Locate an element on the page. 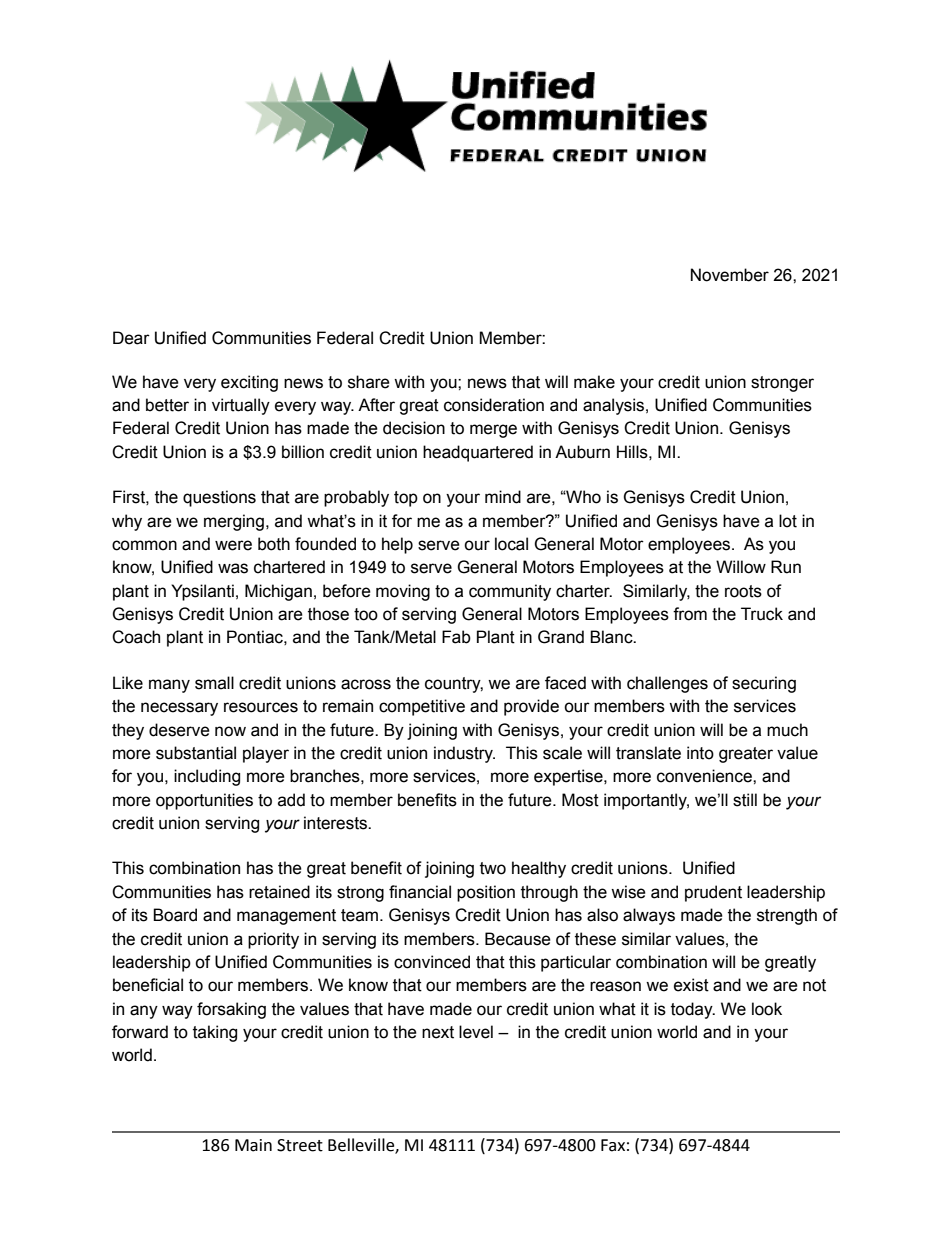  Street is located at coordinates (300, 1145).
